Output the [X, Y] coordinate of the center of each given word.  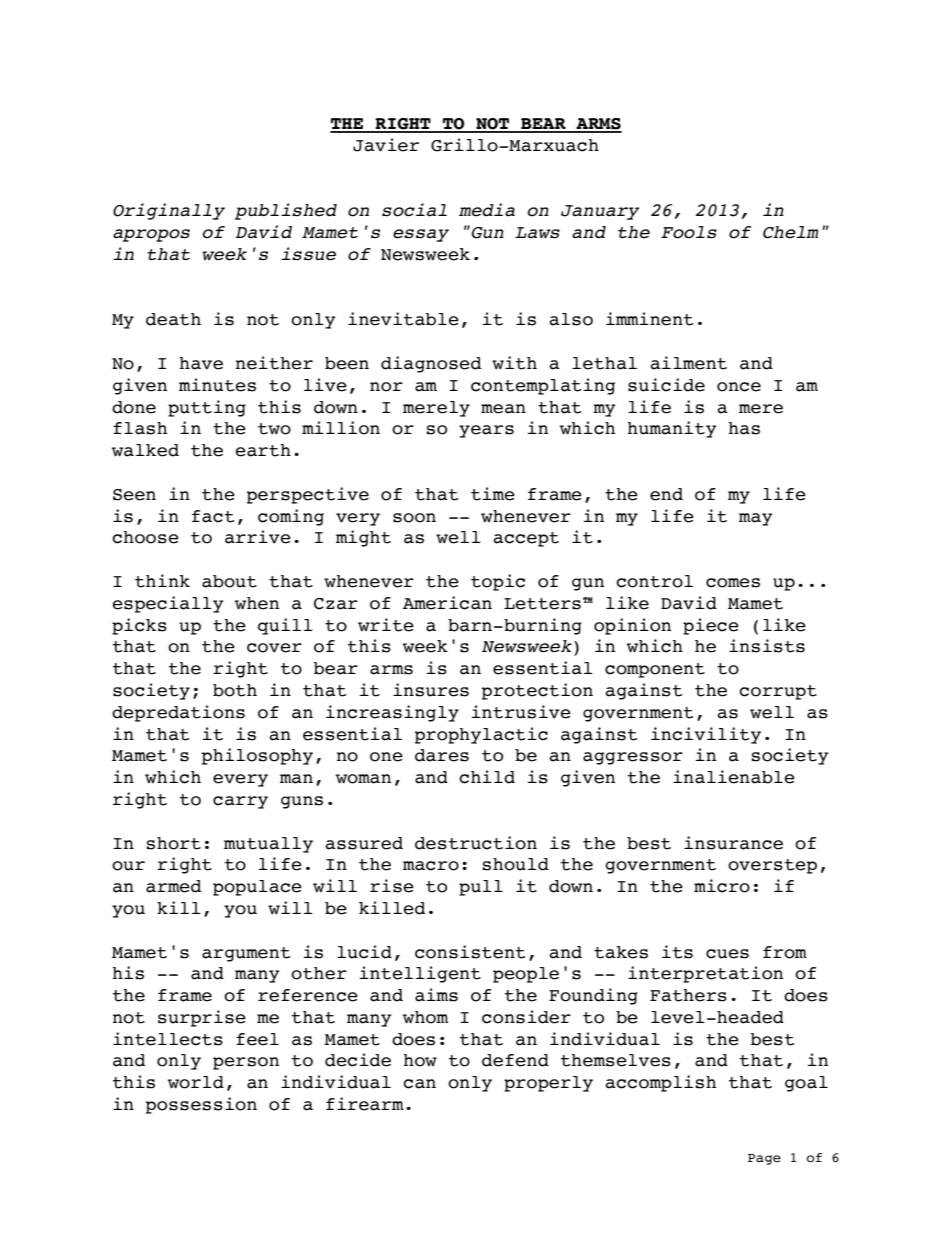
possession [201, 1105]
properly [548, 1084]
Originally [169, 211]
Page [764, 1159]
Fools [689, 232]
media [487, 210]
